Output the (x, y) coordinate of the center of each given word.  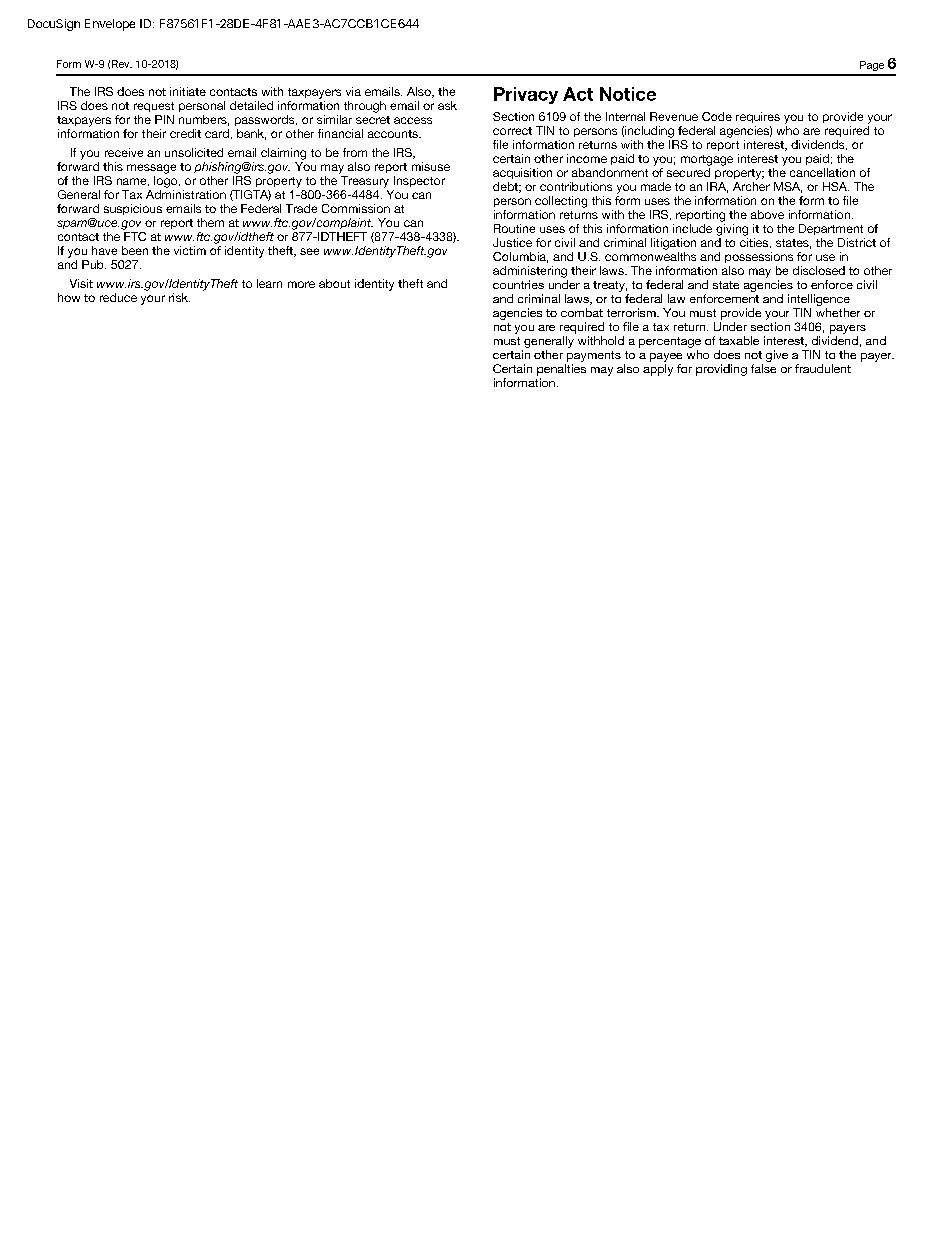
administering (530, 272)
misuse (431, 166)
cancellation (822, 172)
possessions (759, 257)
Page (872, 66)
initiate (188, 91)
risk (179, 297)
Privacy (526, 95)
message (151, 169)
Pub (94, 264)
